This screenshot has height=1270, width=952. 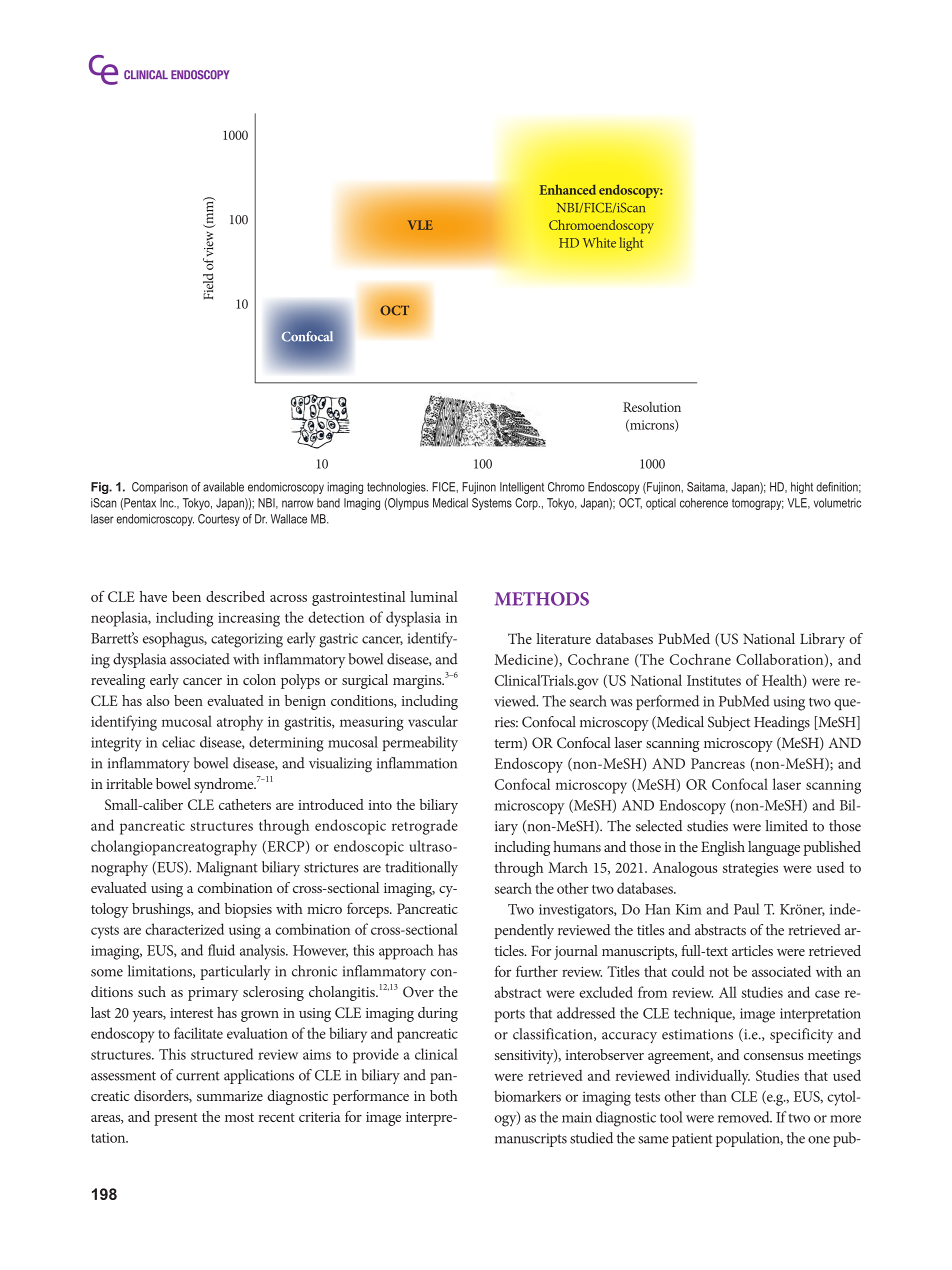 What do you see at coordinates (444, 1095) in the screenshot?
I see `both` at bounding box center [444, 1095].
